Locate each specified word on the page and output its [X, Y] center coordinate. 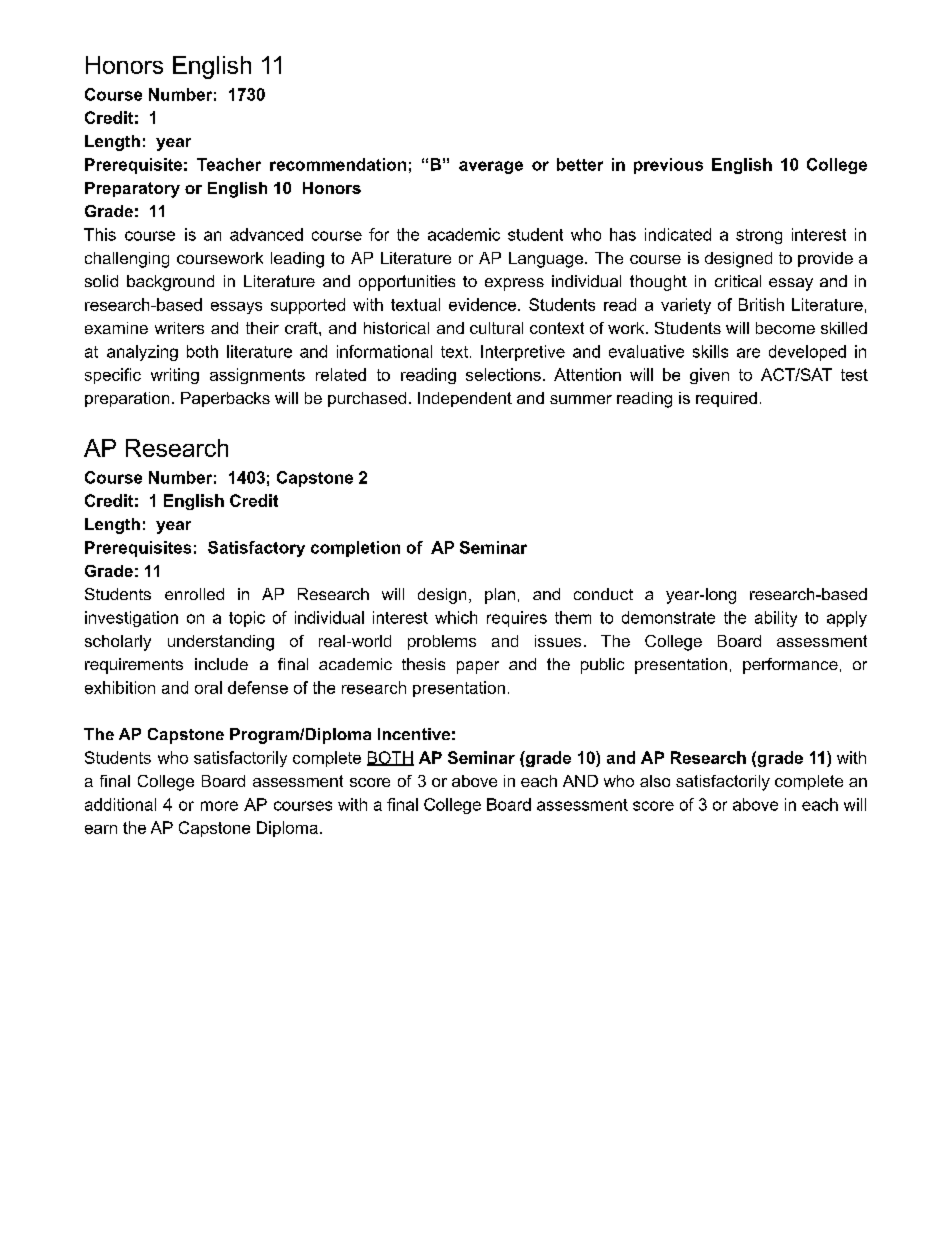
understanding [221, 643]
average [491, 167]
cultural [496, 328]
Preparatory [132, 190]
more [219, 806]
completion [355, 549]
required [726, 399]
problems [442, 642]
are [748, 353]
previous [668, 166]
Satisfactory [256, 549]
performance [790, 666]
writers [179, 328]
